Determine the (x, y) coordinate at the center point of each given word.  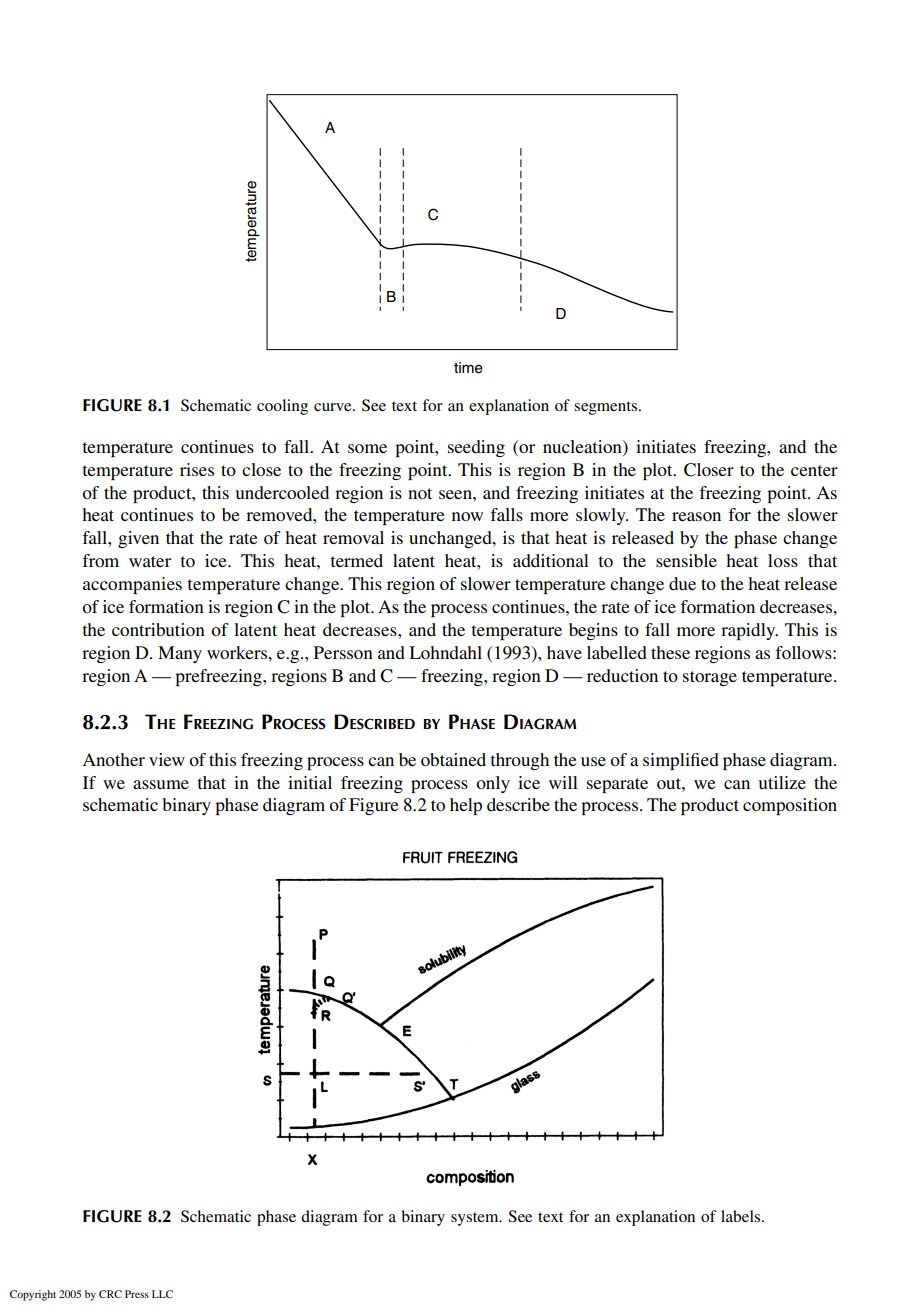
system (476, 1219)
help (466, 806)
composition (790, 806)
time (468, 368)
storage (710, 678)
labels (742, 1216)
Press (137, 1294)
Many (180, 654)
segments (607, 408)
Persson (343, 652)
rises (197, 469)
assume (161, 784)
